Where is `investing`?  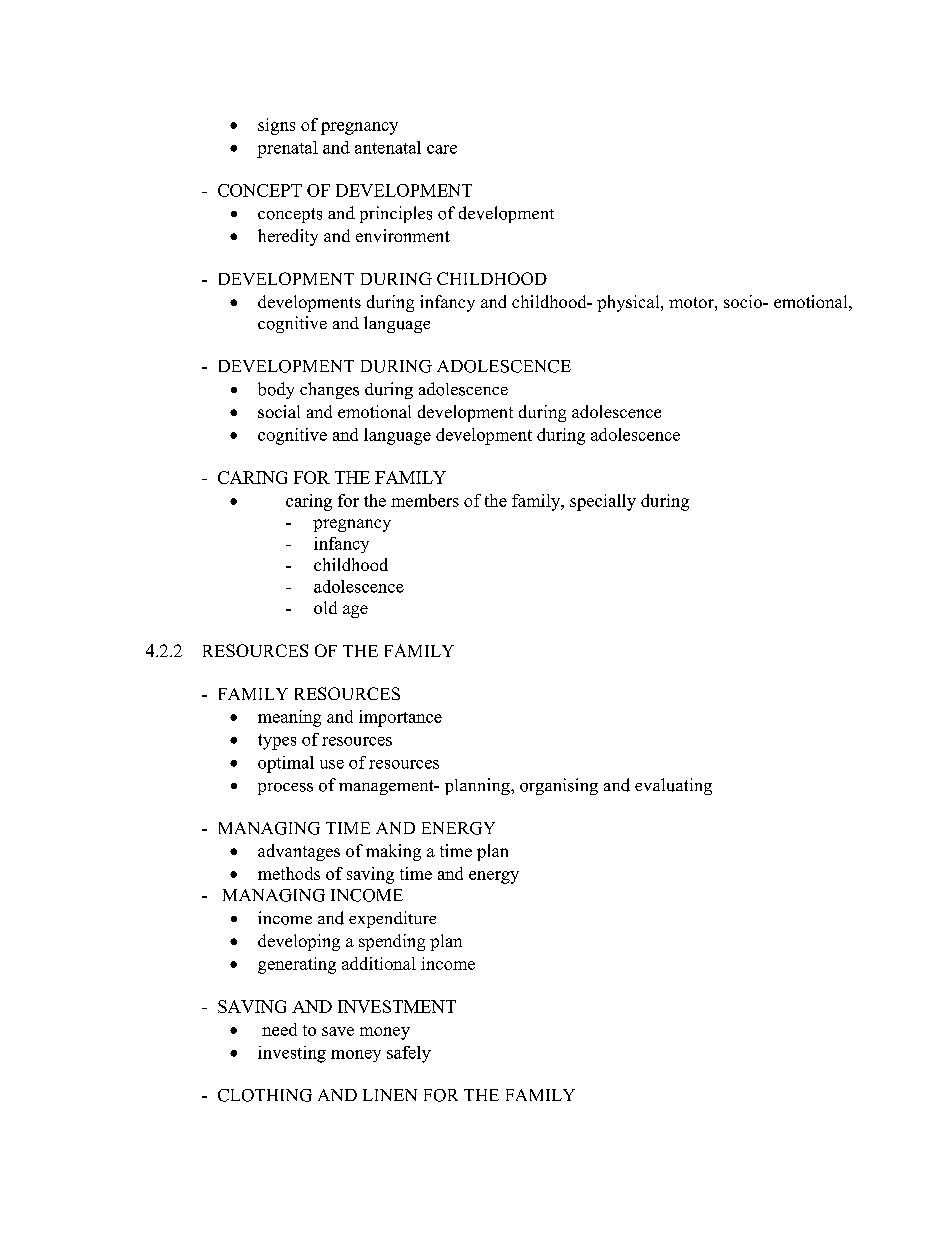 investing is located at coordinates (292, 1054).
